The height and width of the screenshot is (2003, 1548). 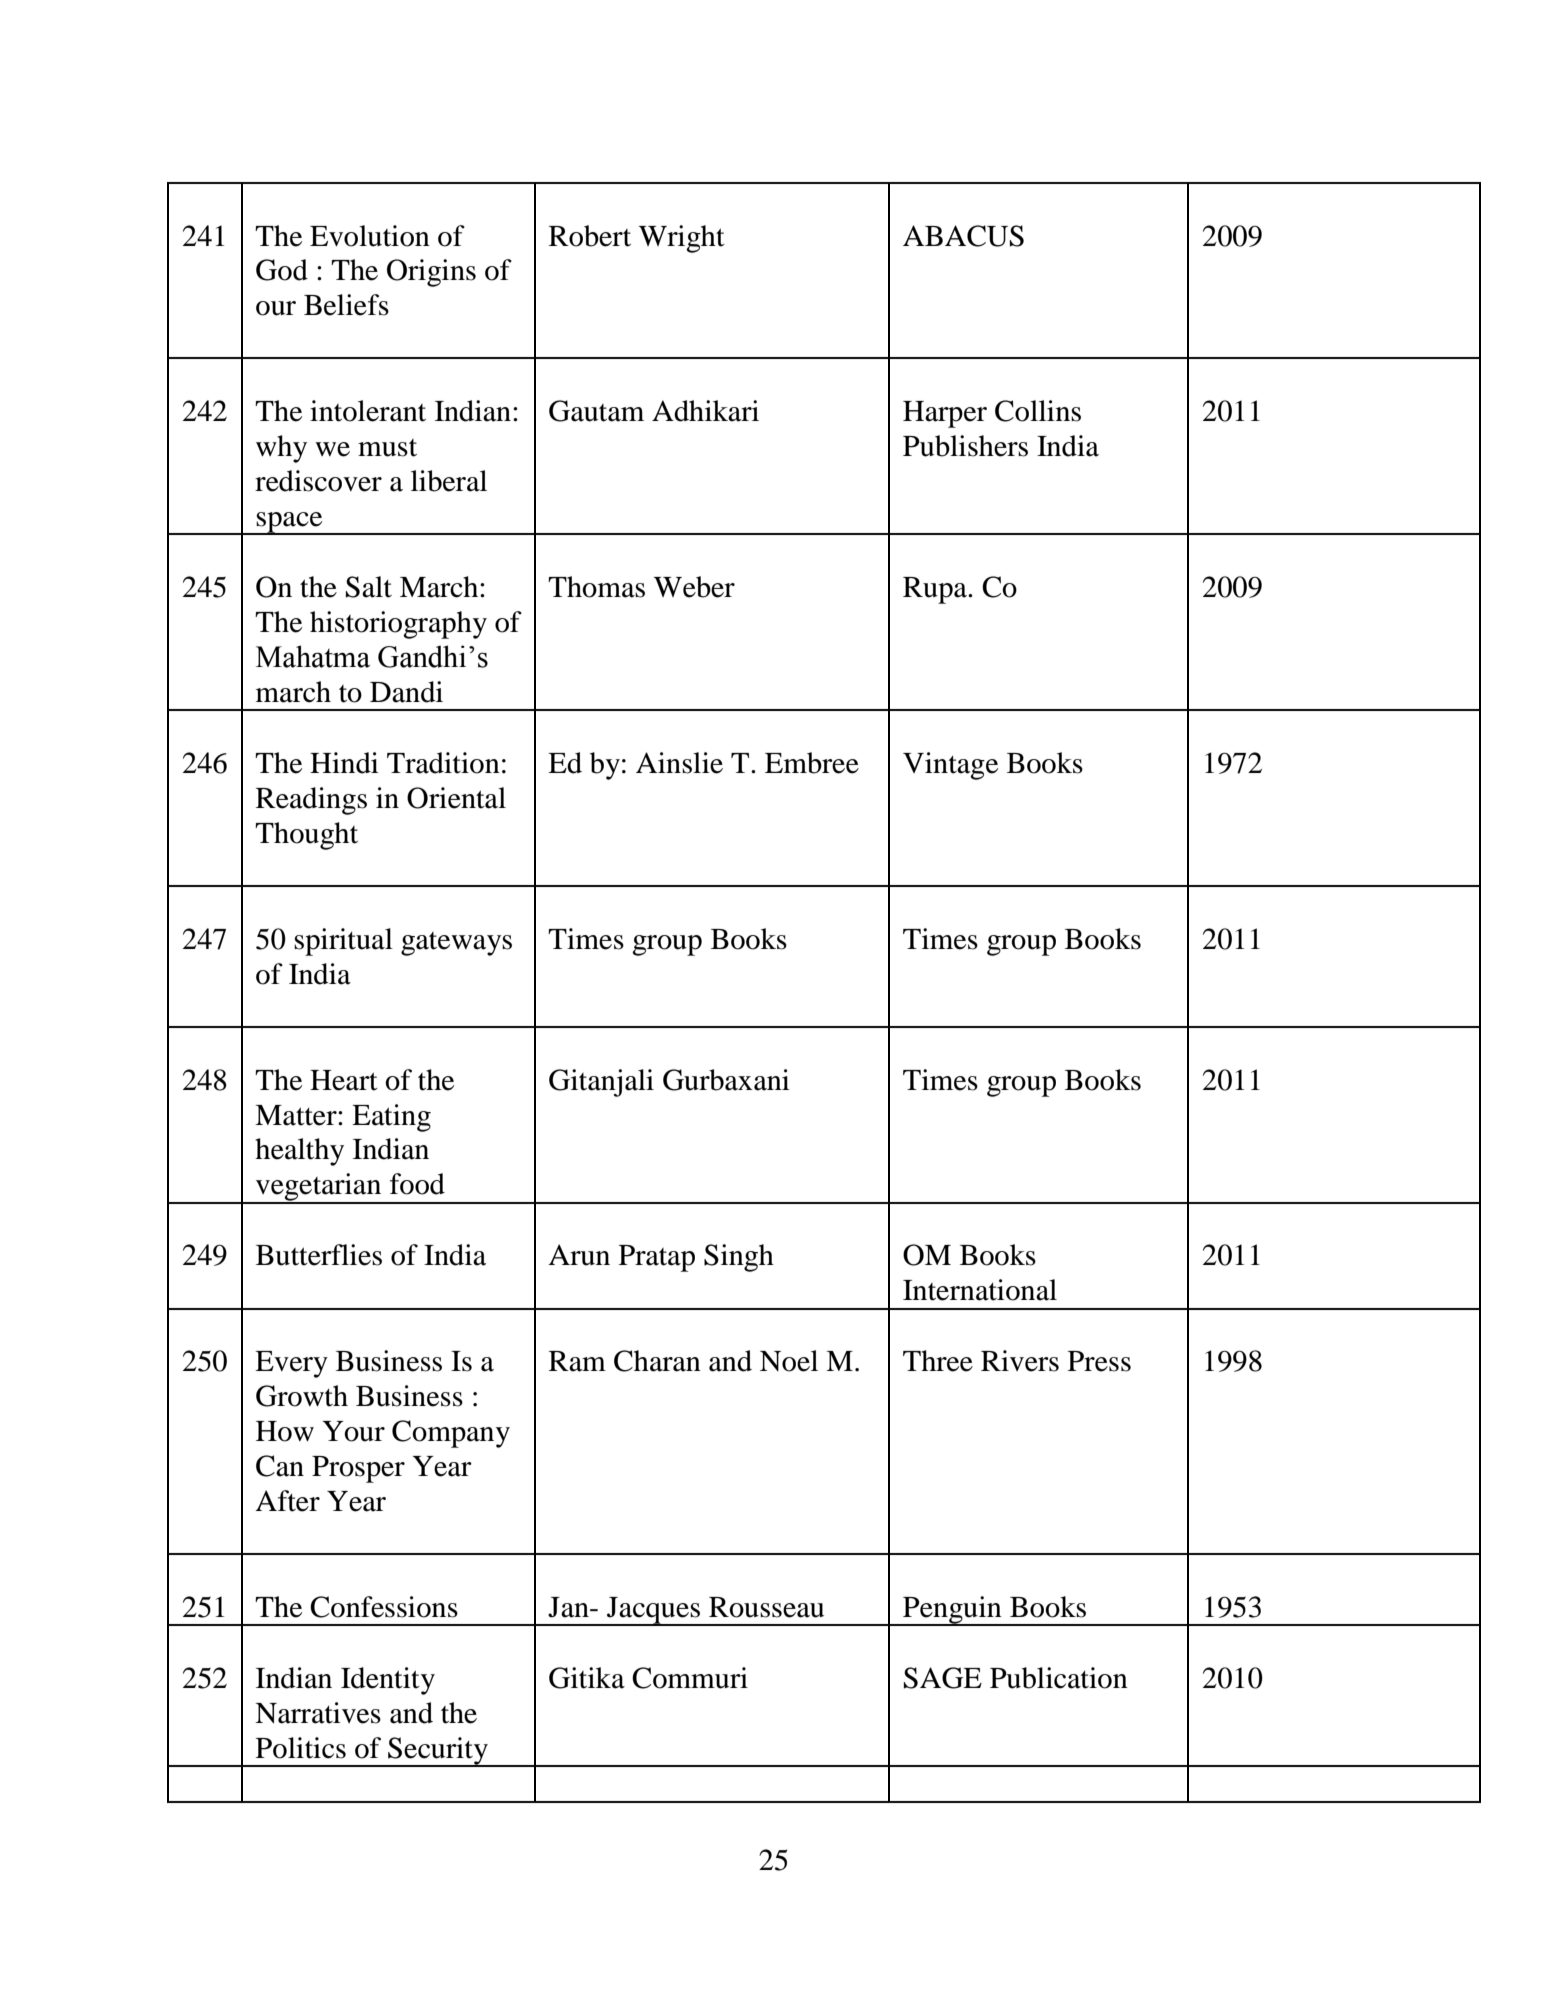 I want to click on Identity, so click(x=388, y=1681).
